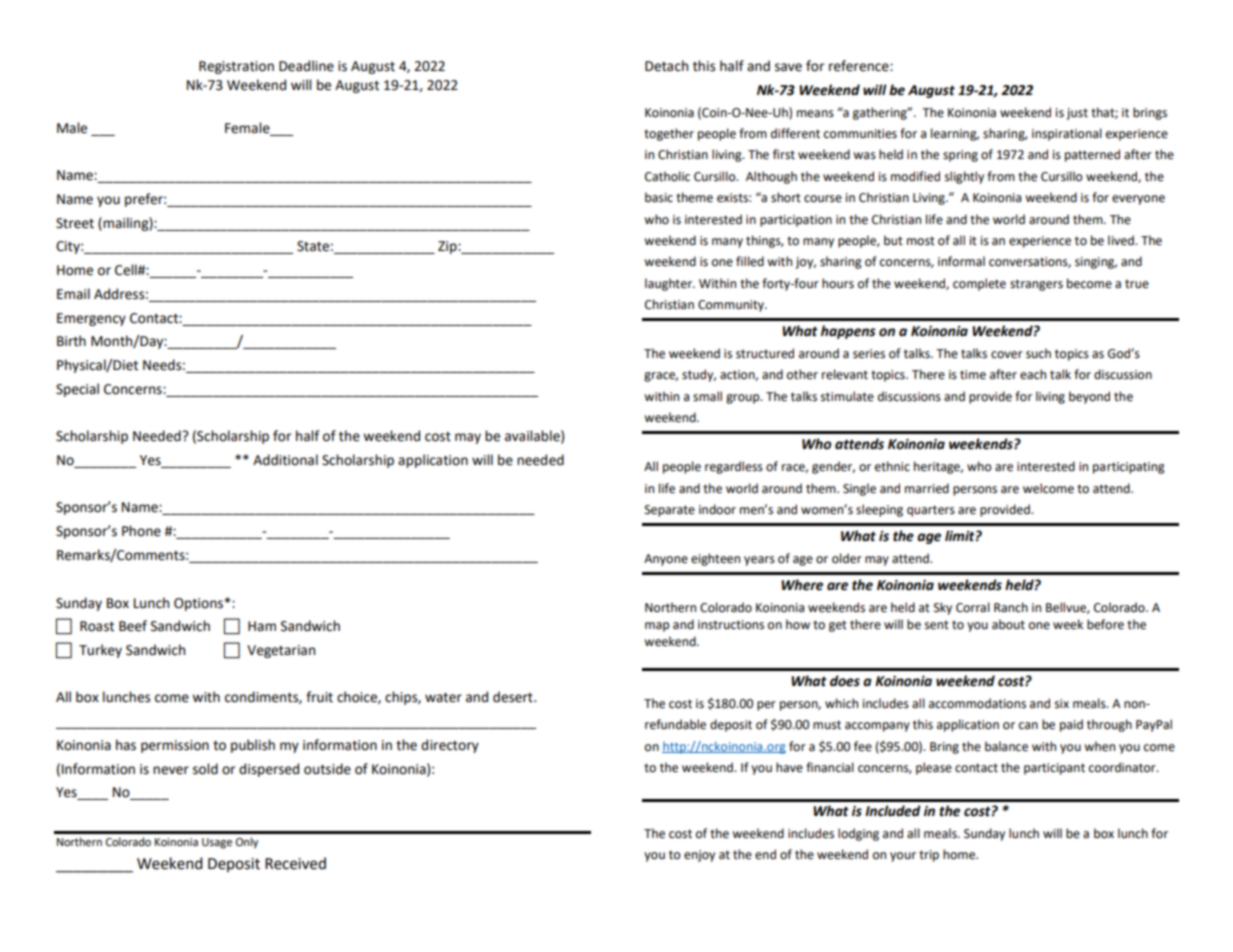  What do you see at coordinates (929, 856) in the document?
I see `trip` at bounding box center [929, 856].
